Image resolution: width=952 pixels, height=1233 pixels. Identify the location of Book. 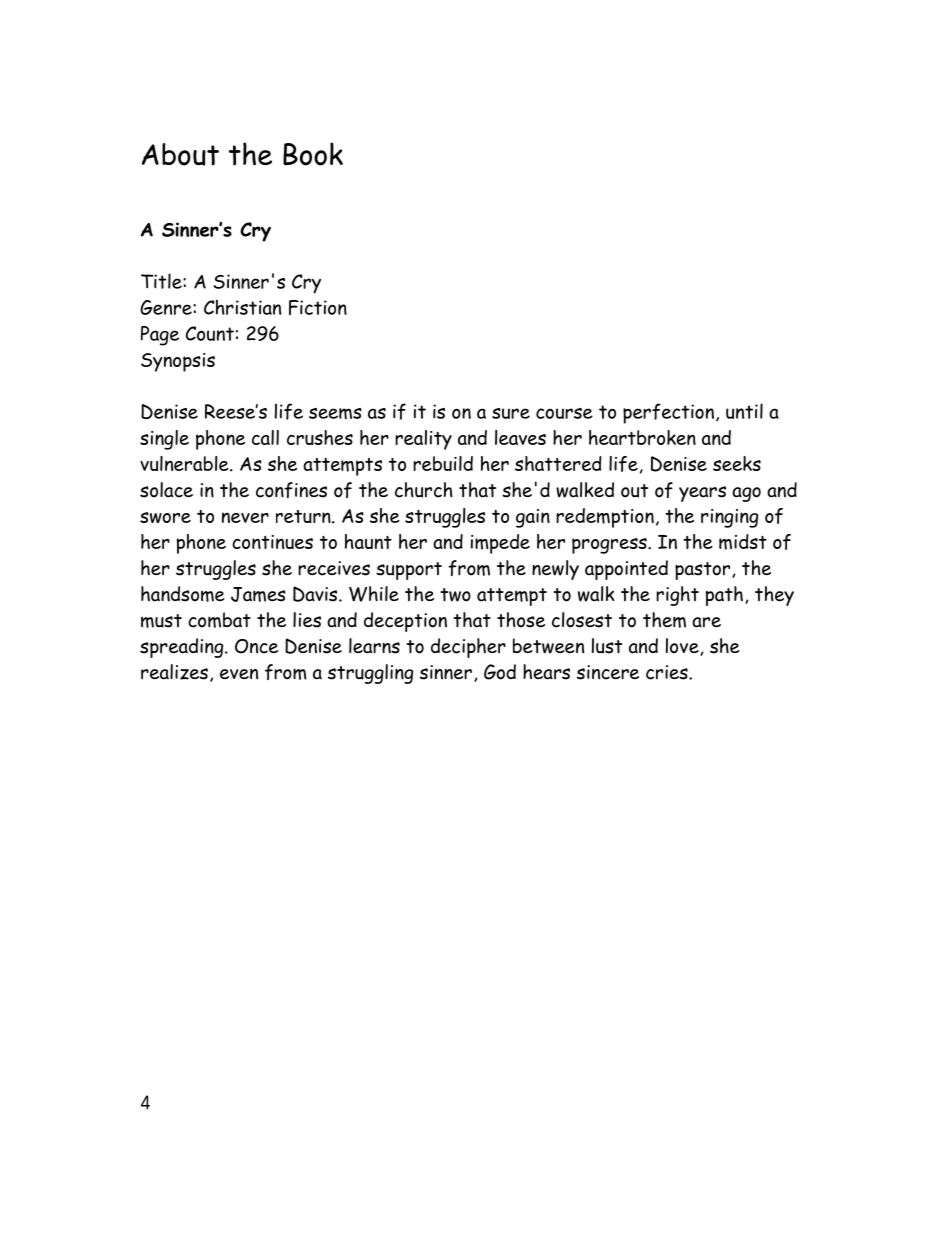
(313, 154).
